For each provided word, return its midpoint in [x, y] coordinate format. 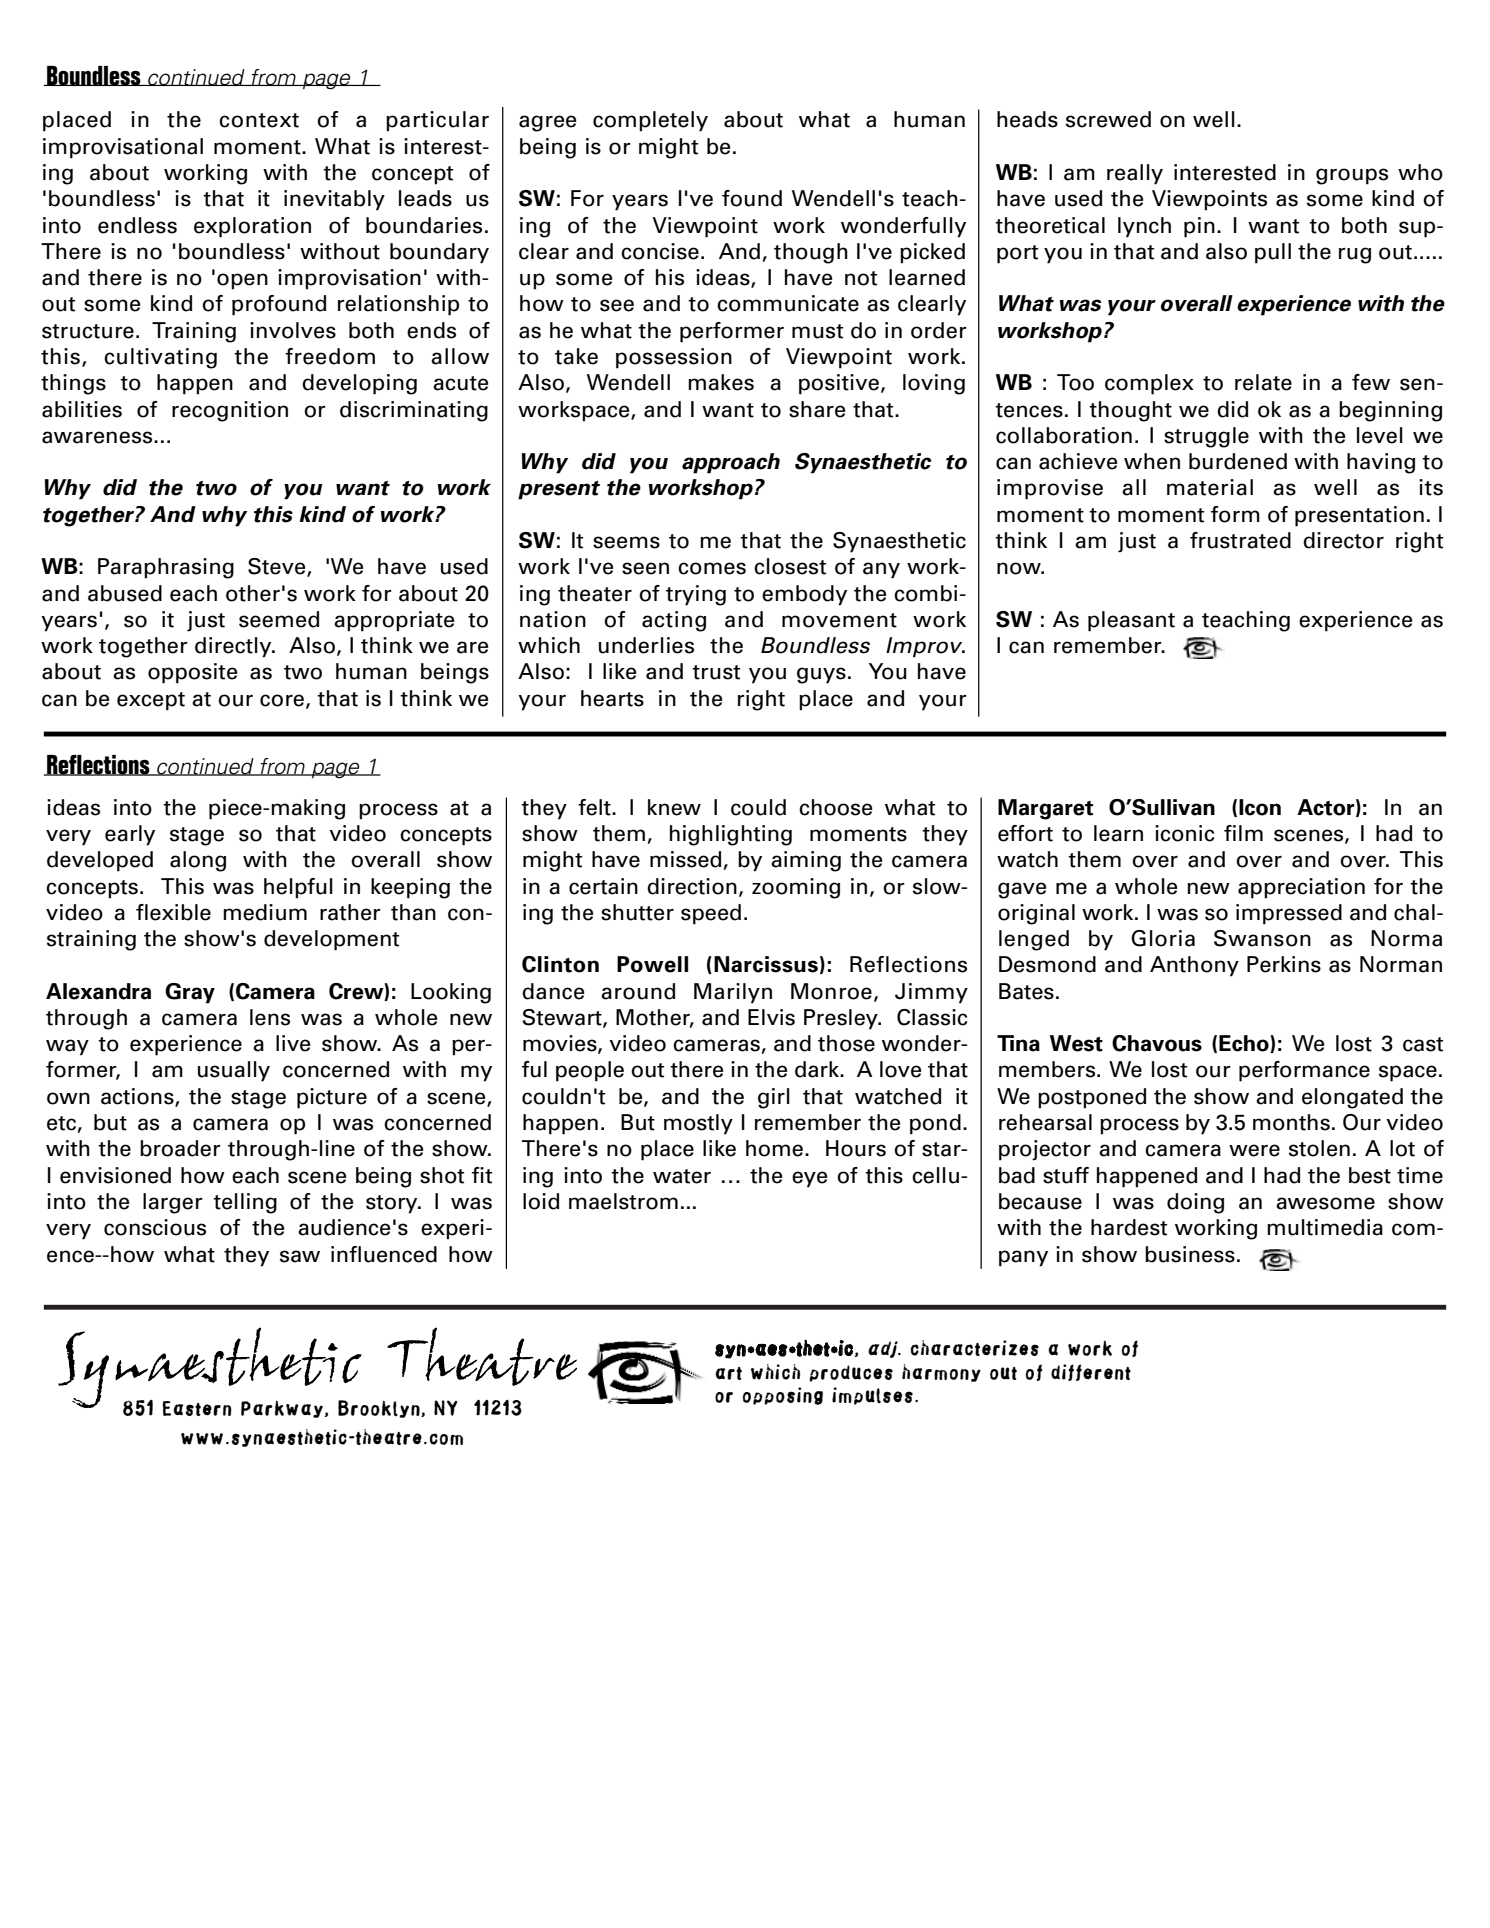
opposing [783, 1396]
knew [674, 807]
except [151, 701]
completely [650, 121]
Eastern [197, 1408]
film [1243, 833]
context [259, 120]
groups [1352, 176]
